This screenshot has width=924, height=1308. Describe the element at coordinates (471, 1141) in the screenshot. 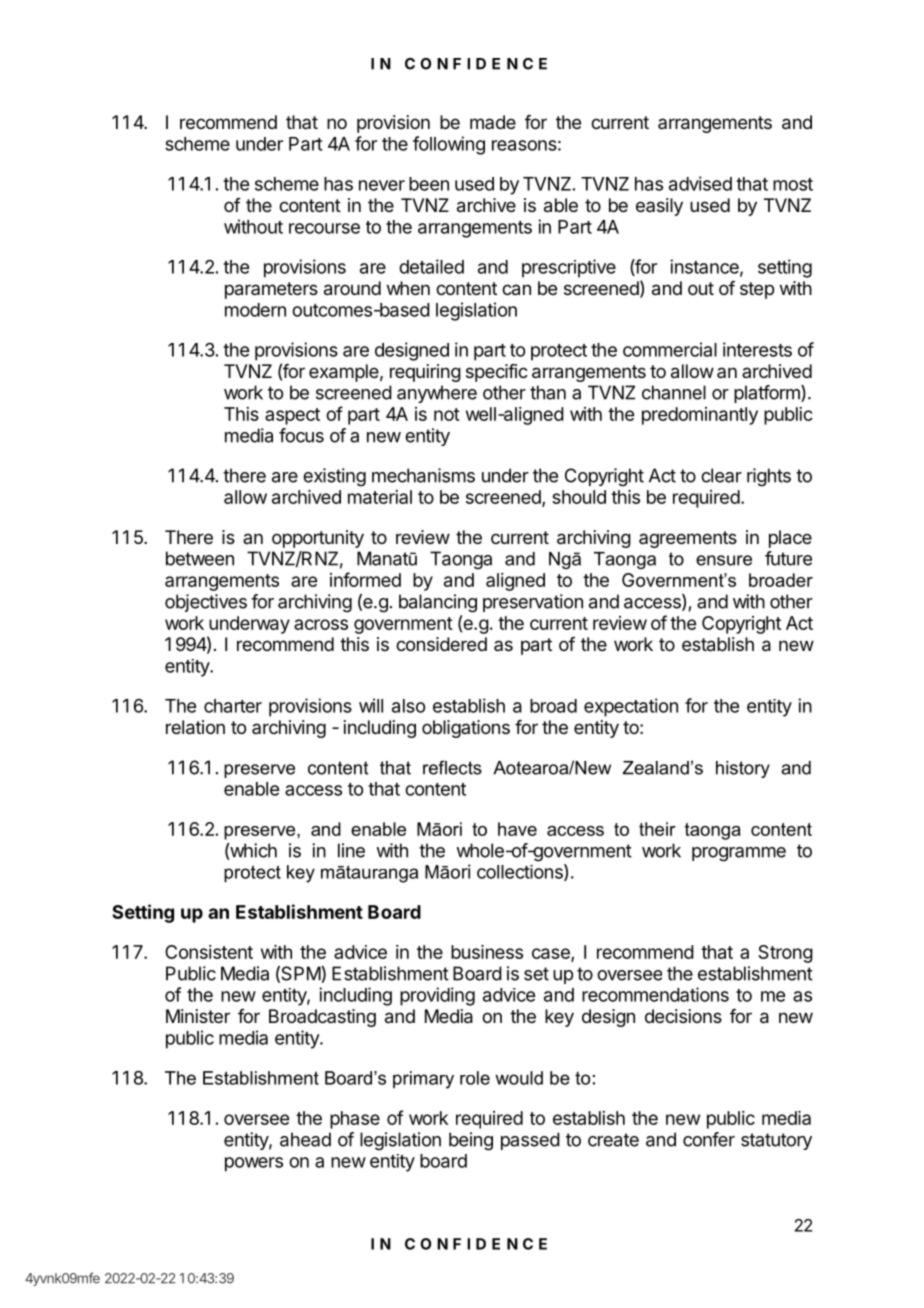

I see `being` at that location.
